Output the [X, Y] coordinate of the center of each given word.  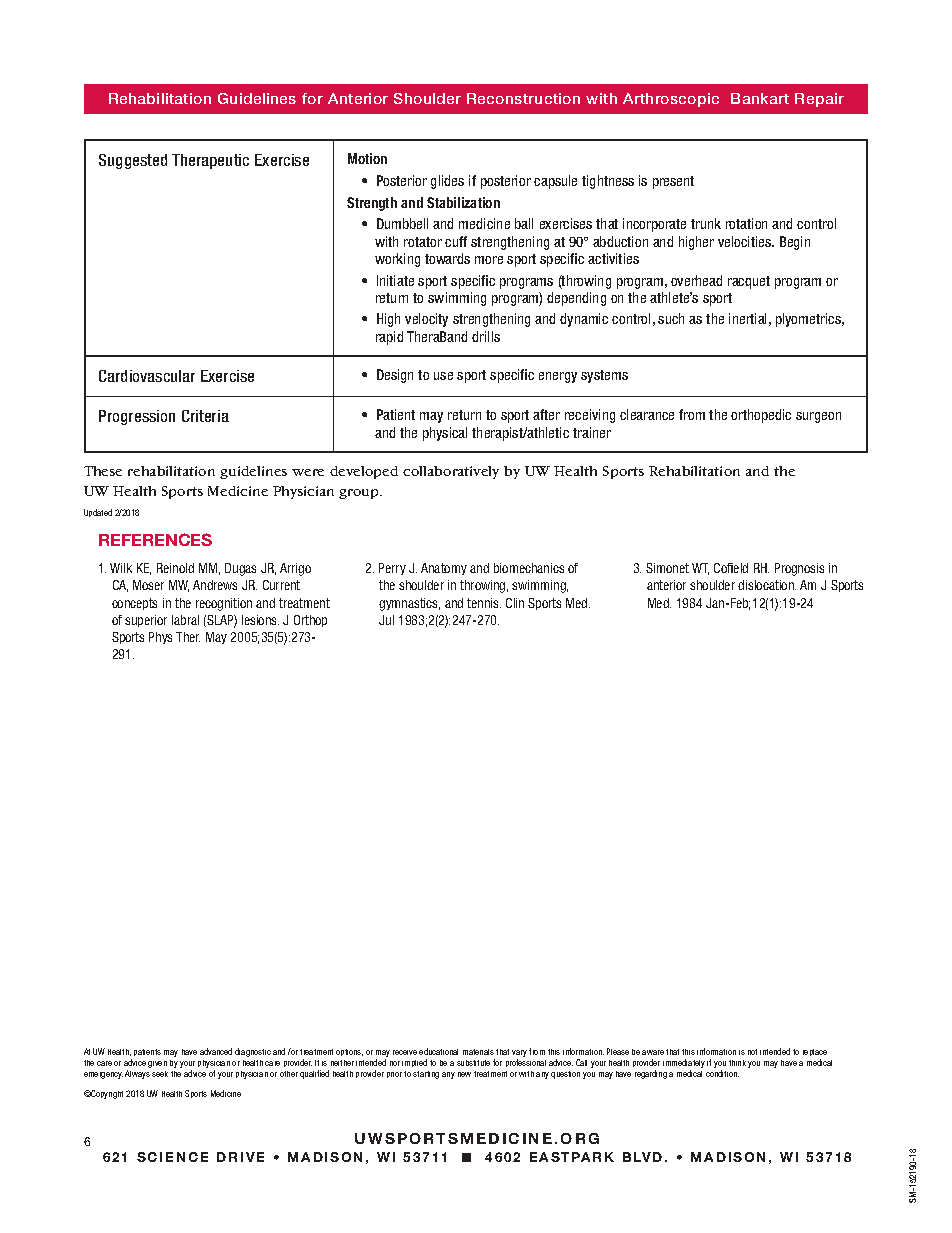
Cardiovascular [147, 376]
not [752, 1052]
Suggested [133, 161]
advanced [216, 1051]
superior [146, 621]
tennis [484, 603]
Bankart [760, 98]
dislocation [767, 585]
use [443, 376]
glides [447, 182]
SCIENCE [172, 1157]
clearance [647, 414]
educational [438, 1051]
